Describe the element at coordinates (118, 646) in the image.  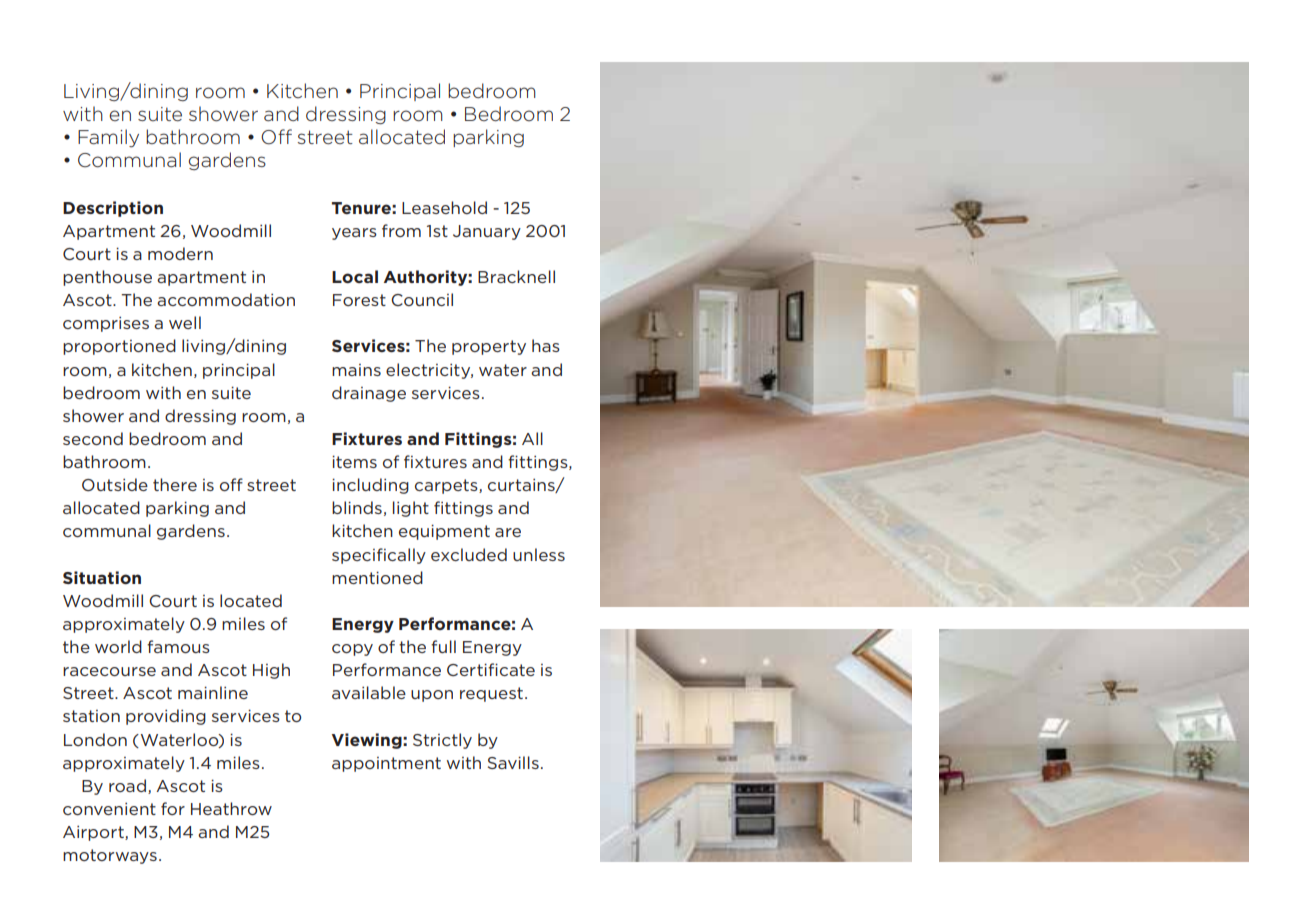
I see `world` at that location.
